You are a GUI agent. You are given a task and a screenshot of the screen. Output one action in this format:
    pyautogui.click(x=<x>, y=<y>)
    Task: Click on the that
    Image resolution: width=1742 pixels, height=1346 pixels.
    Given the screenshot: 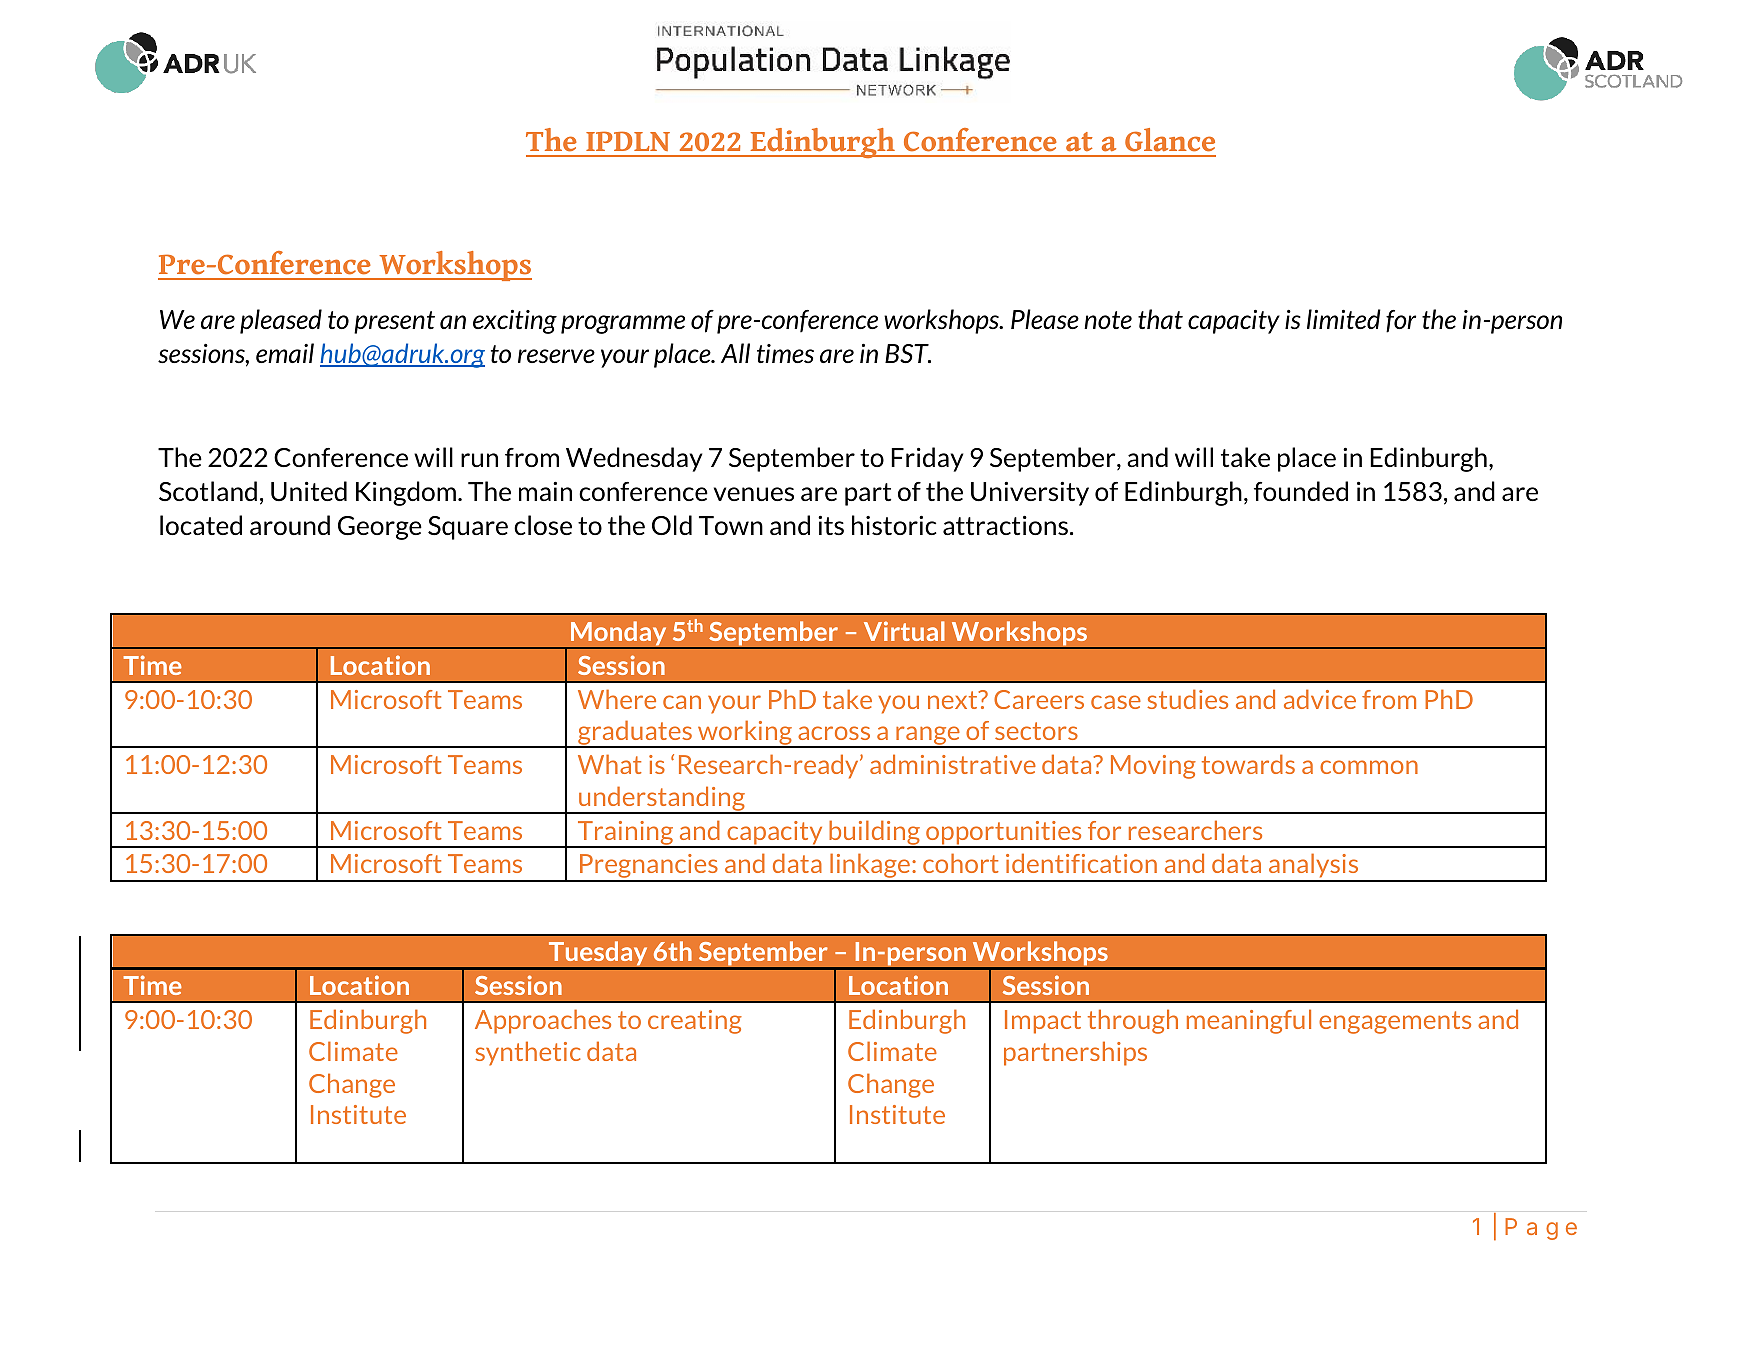 What is the action you would take?
    pyautogui.click(x=1160, y=319)
